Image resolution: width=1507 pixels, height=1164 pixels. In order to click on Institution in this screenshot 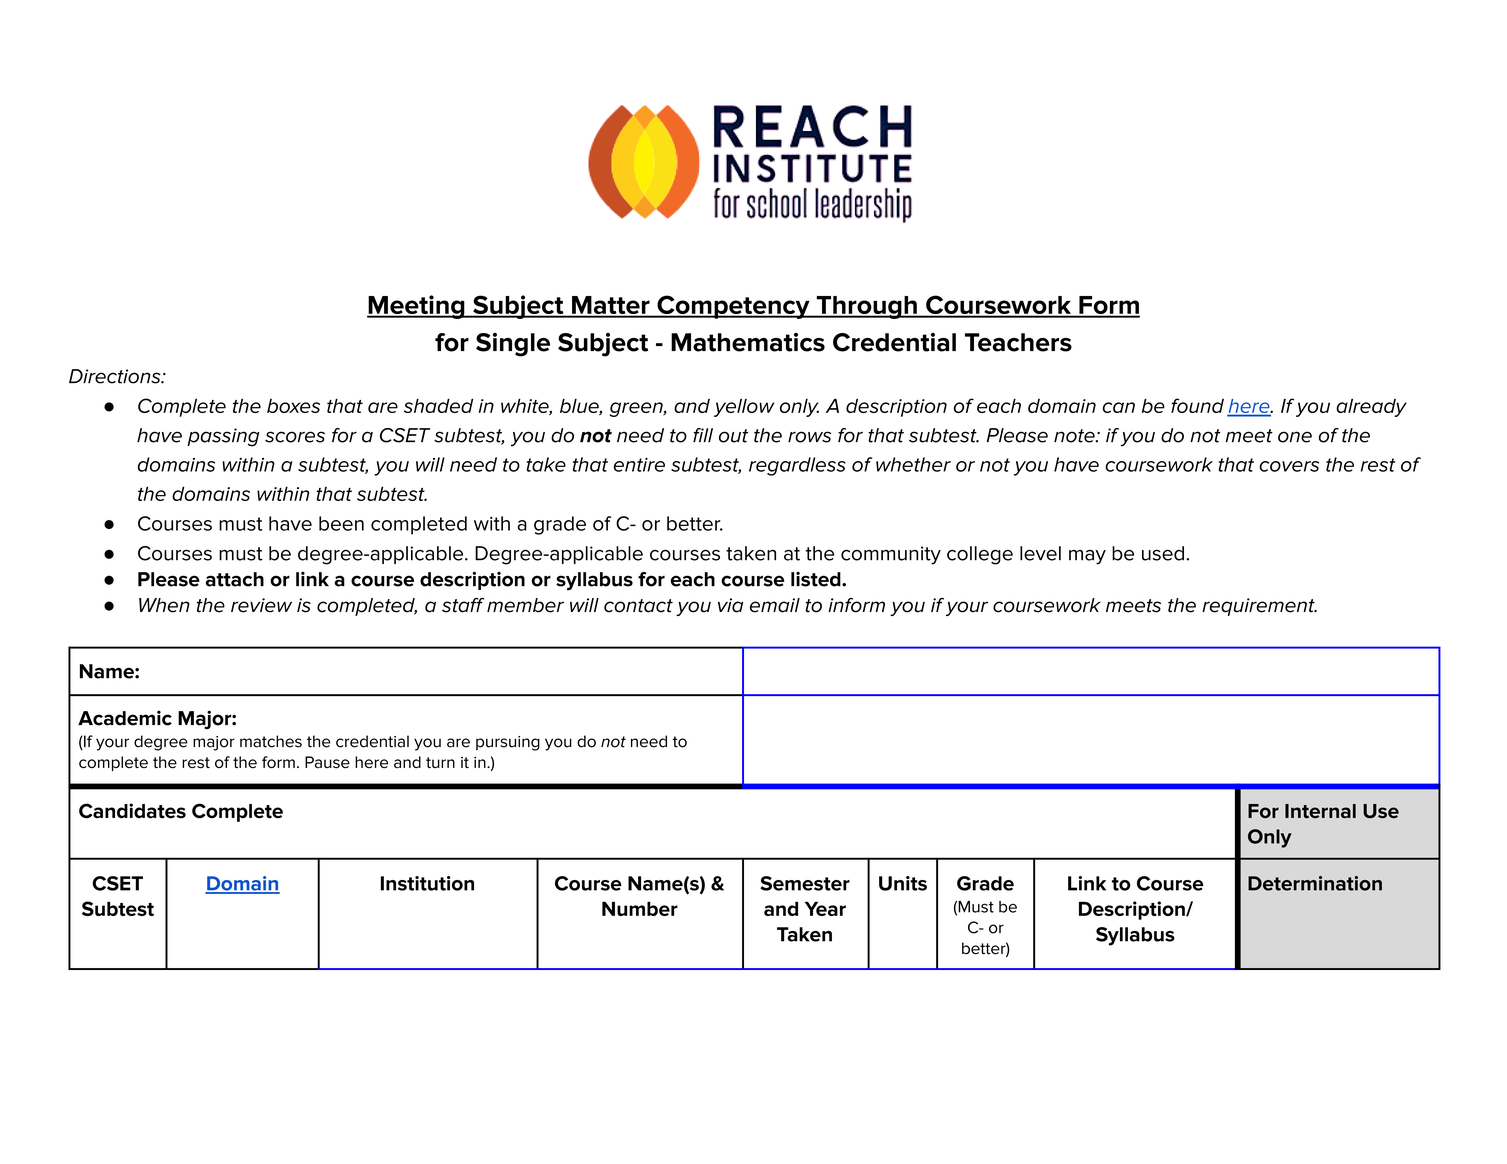, I will do `click(427, 883)`.
